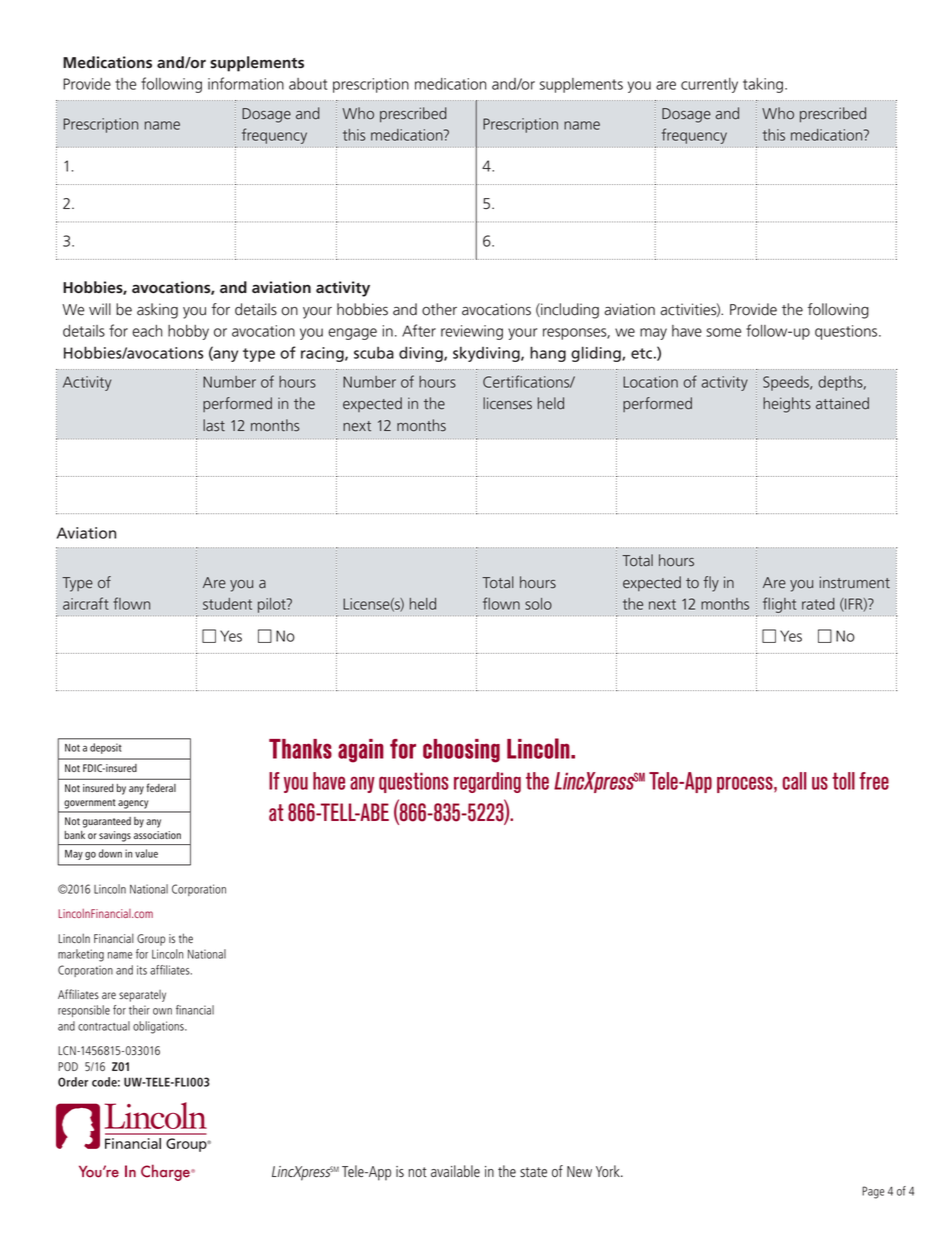 The height and width of the image is (1233, 952). Describe the element at coordinates (188, 332) in the image. I see `hobby` at that location.
